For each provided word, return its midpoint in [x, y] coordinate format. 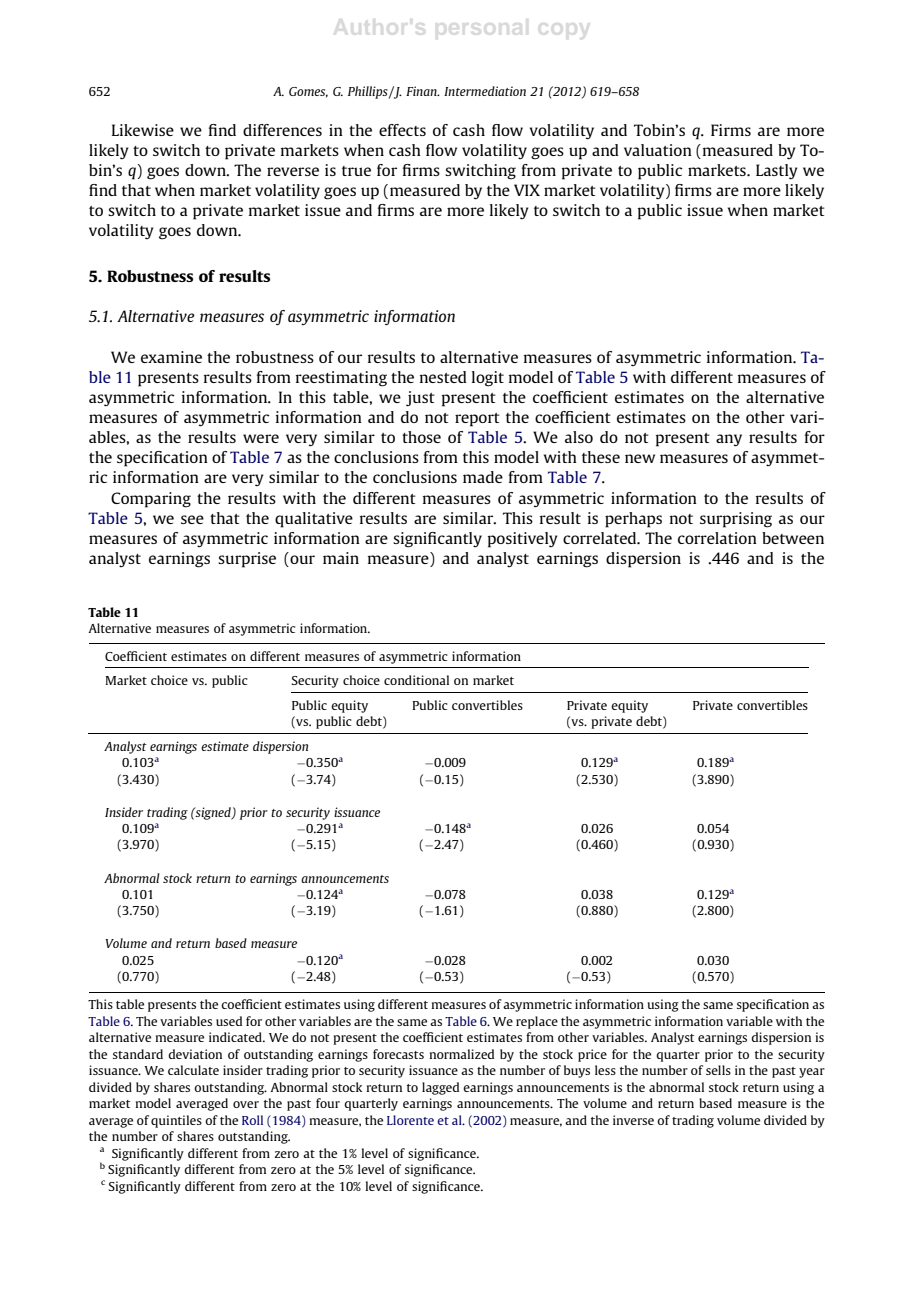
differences [282, 130]
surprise [247, 560]
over [246, 1104]
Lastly [777, 172]
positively [523, 540]
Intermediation [485, 91]
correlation [717, 538]
